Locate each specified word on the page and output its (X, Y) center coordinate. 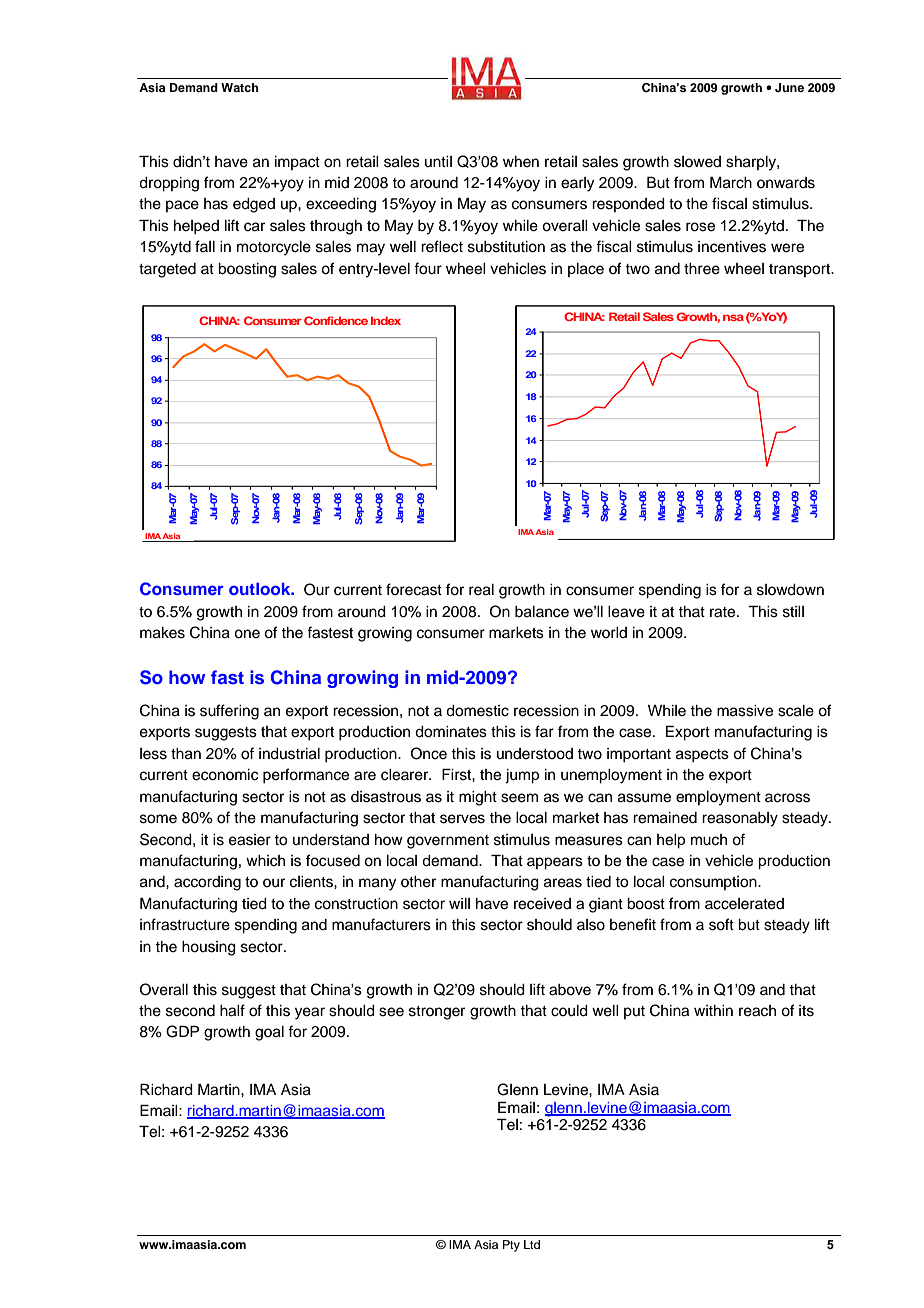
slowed (697, 162)
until (438, 161)
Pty (511, 1246)
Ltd (532, 1244)
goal (269, 1033)
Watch (240, 87)
